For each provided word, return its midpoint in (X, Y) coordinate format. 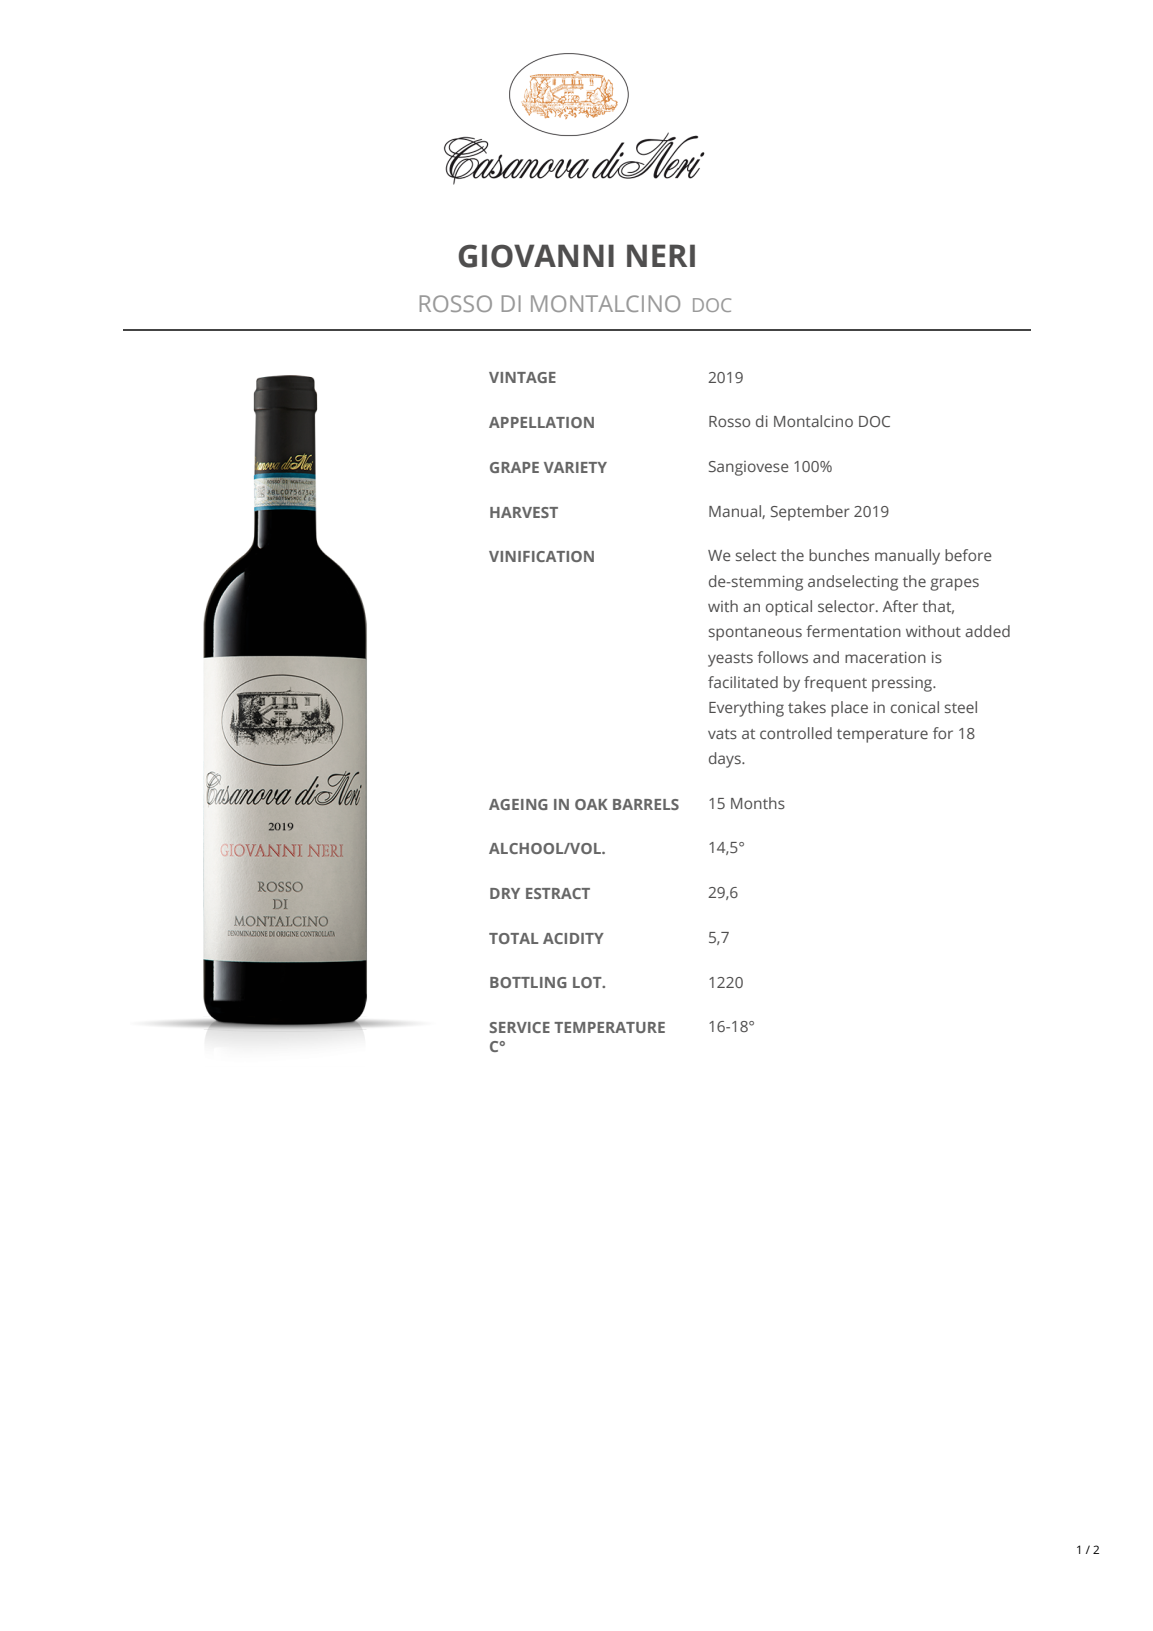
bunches (839, 555)
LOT (588, 982)
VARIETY (575, 467)
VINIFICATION (541, 556)
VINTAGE (522, 377)
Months (758, 803)
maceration (885, 657)
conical (915, 707)
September (810, 513)
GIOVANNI (536, 256)
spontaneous (755, 634)
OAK (591, 804)
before (968, 555)
